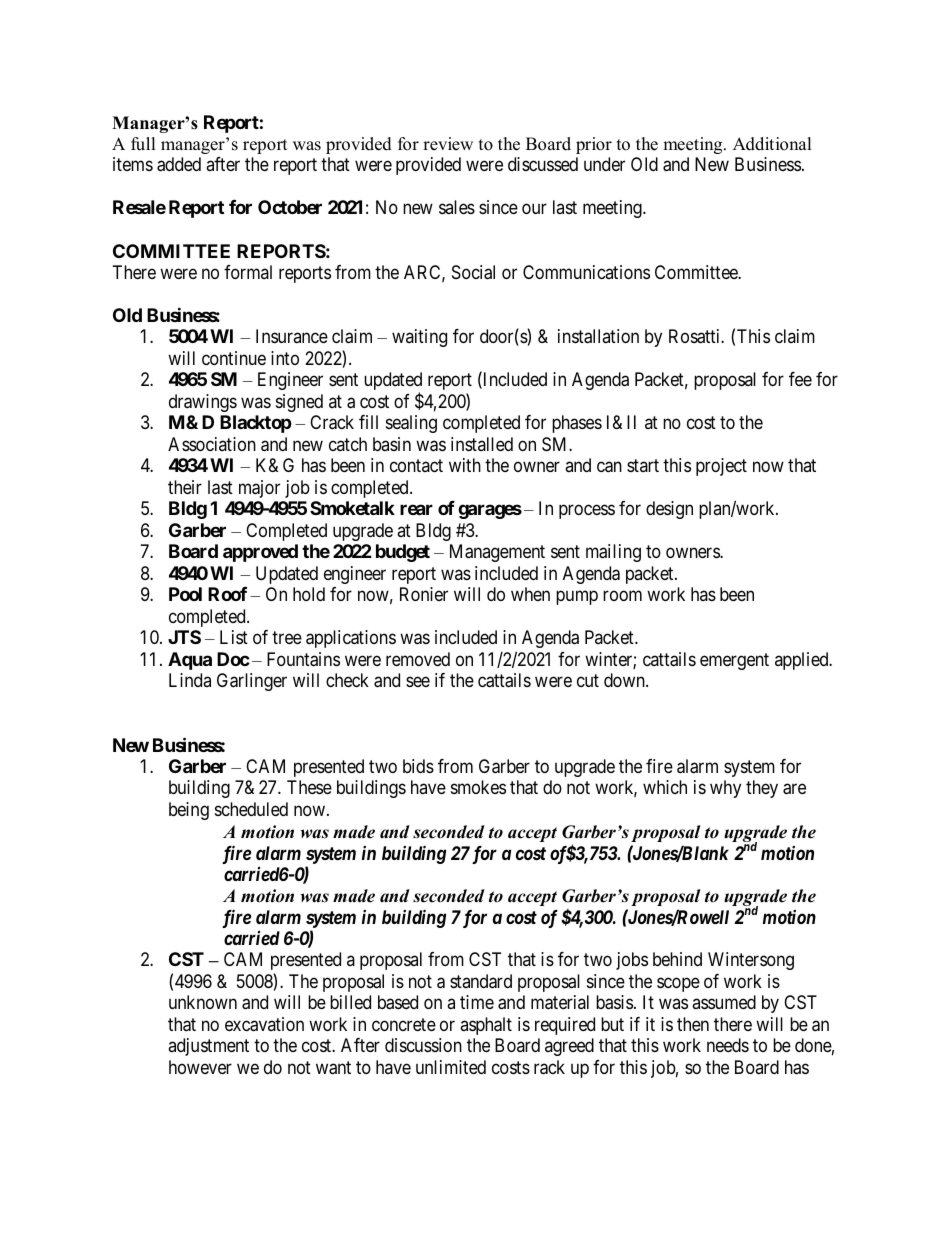 The width and height of the document is (952, 1233). Describe the element at coordinates (179, 164) in the document. I see `added` at that location.
